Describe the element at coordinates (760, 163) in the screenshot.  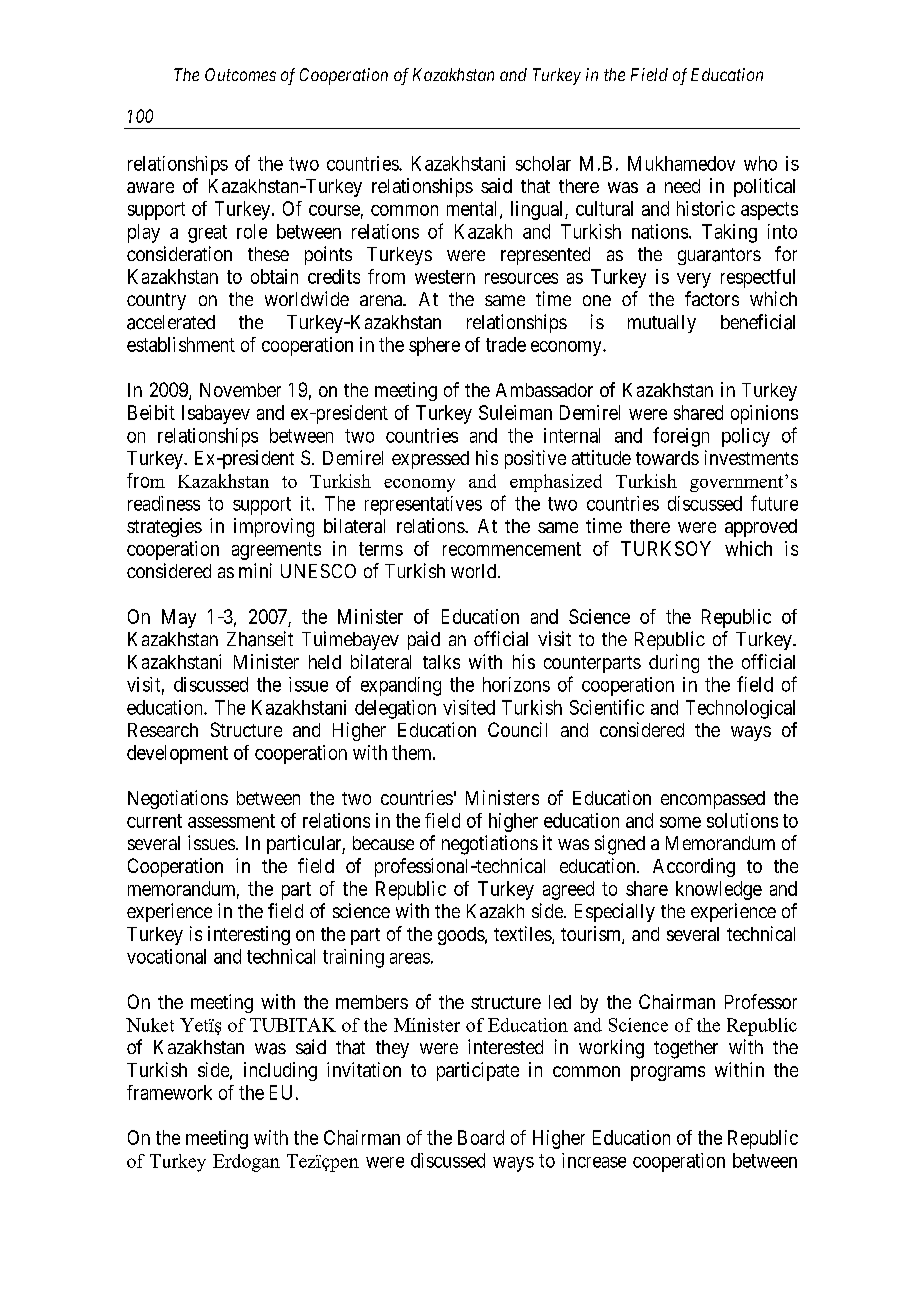
I see `who` at that location.
